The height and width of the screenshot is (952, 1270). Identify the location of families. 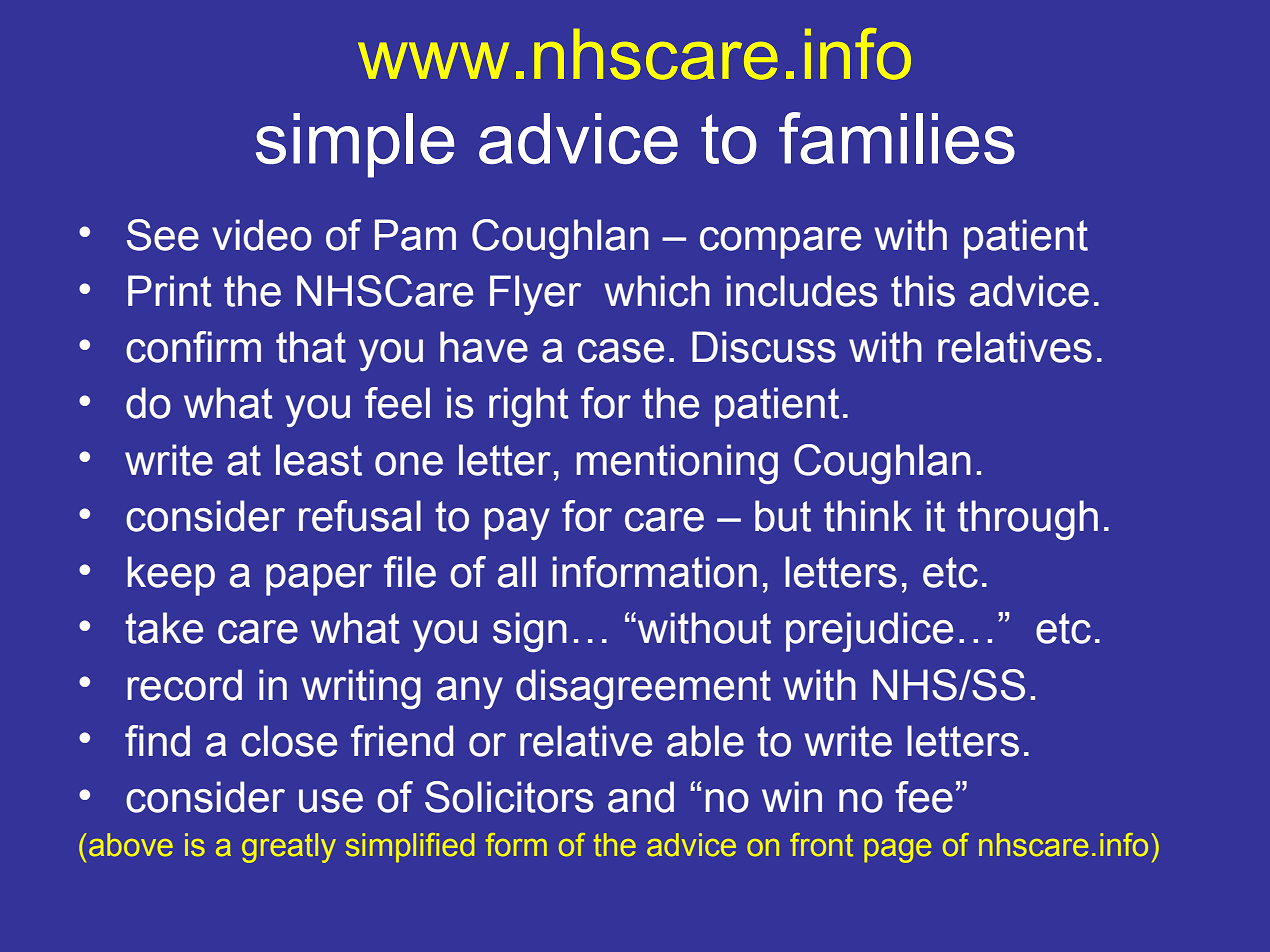
(897, 138).
